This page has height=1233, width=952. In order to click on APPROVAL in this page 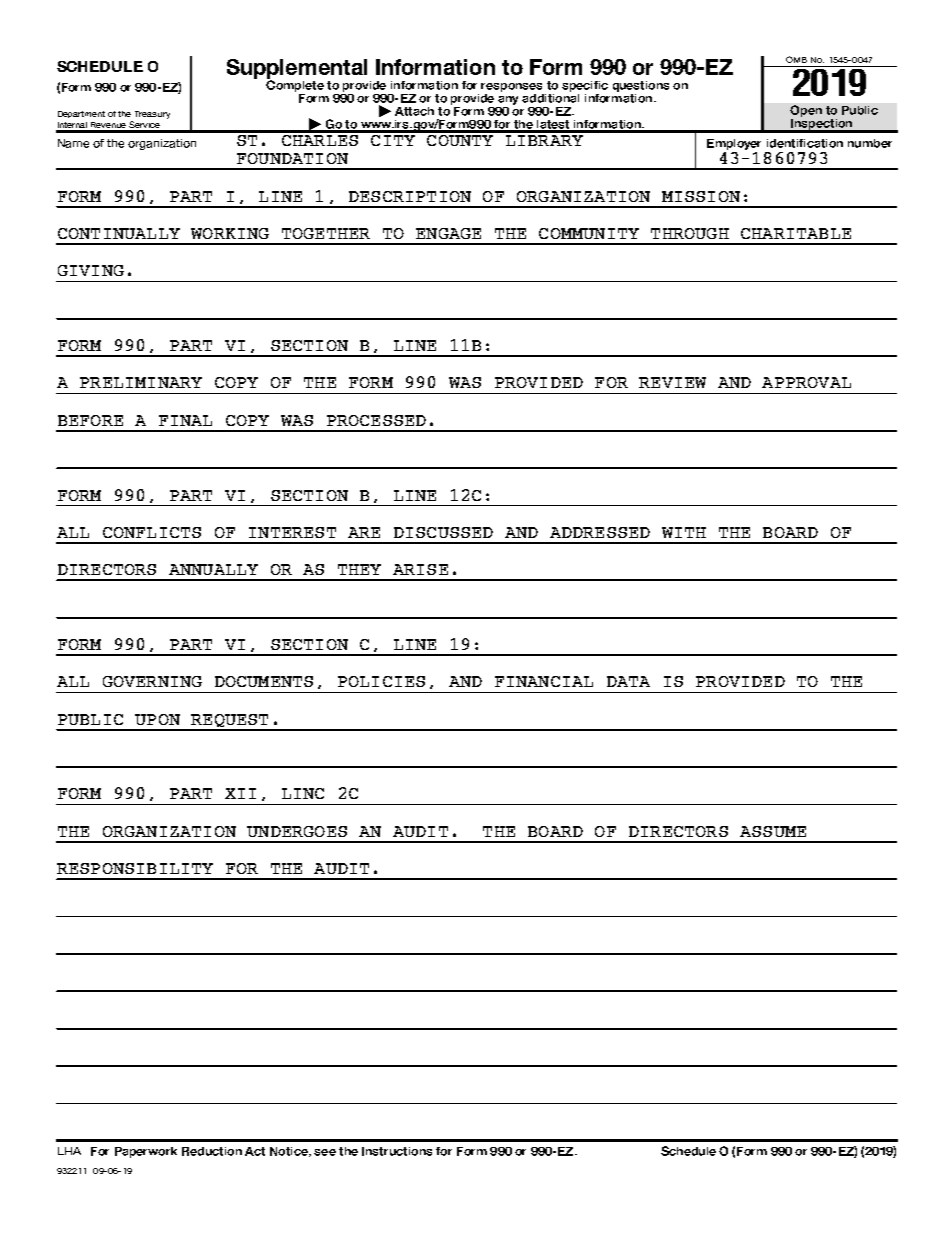, I will do `click(806, 382)`.
